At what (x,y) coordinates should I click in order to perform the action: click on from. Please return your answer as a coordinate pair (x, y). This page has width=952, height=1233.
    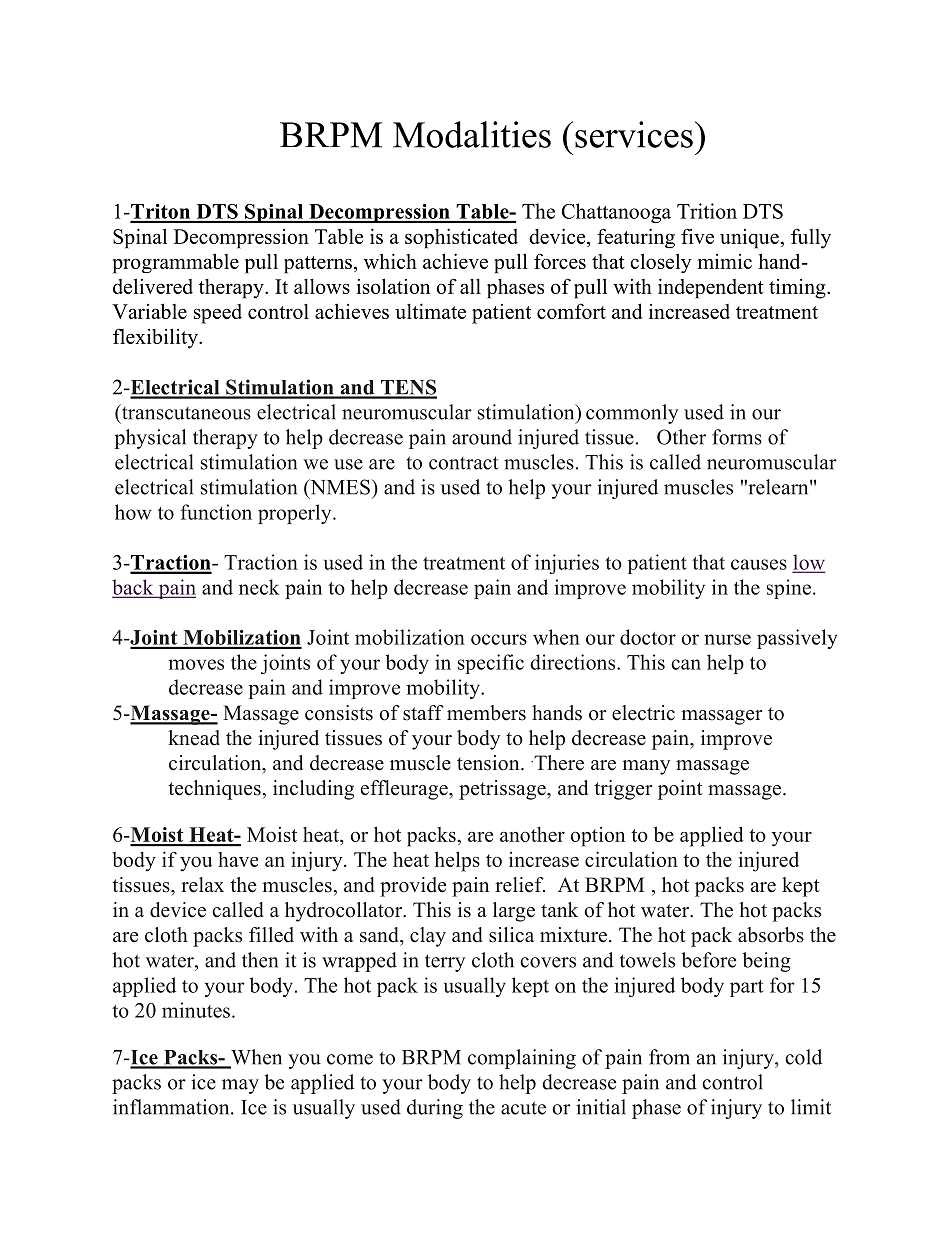
    Looking at the image, I should click on (669, 1057).
